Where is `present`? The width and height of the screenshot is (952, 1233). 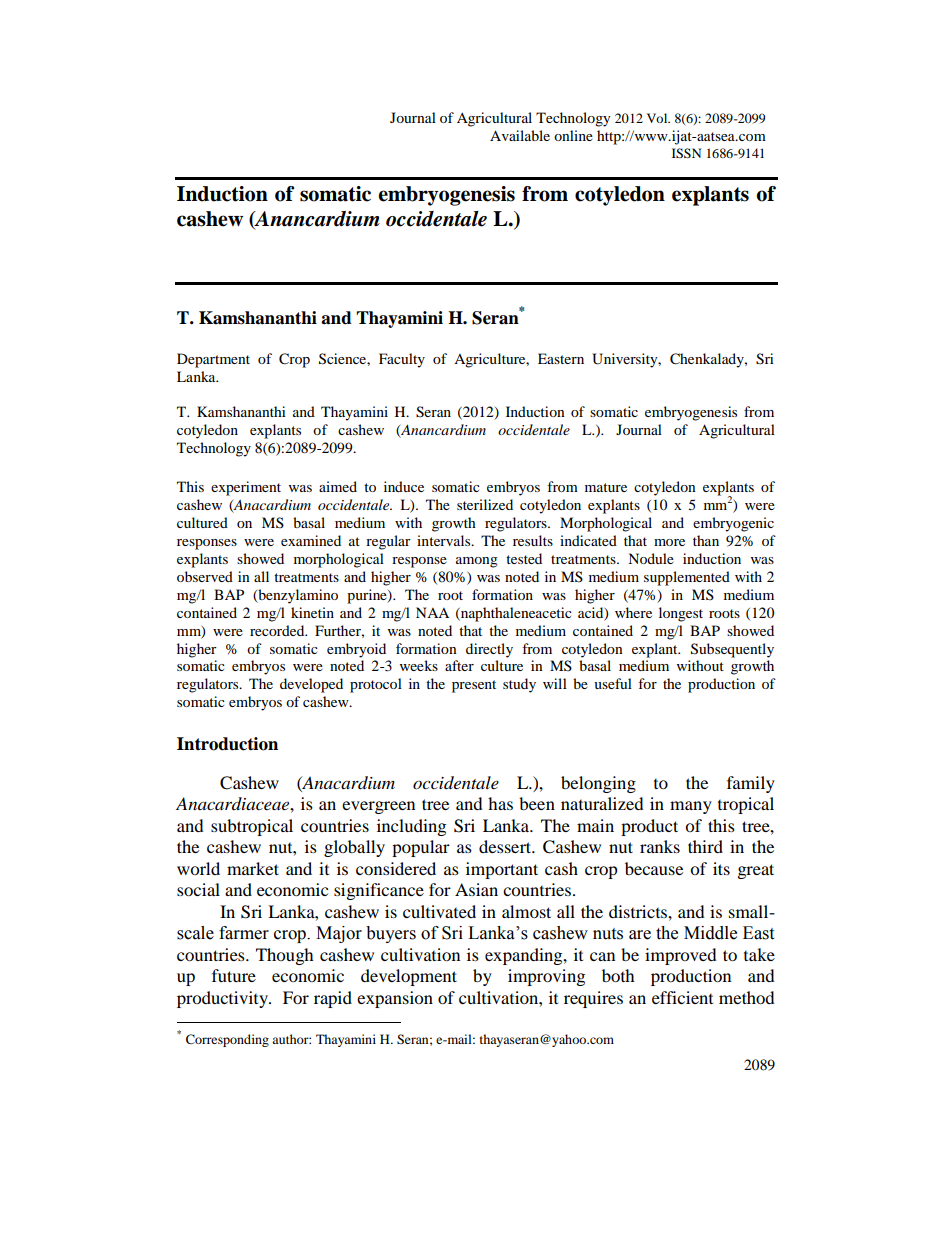 present is located at coordinates (474, 686).
